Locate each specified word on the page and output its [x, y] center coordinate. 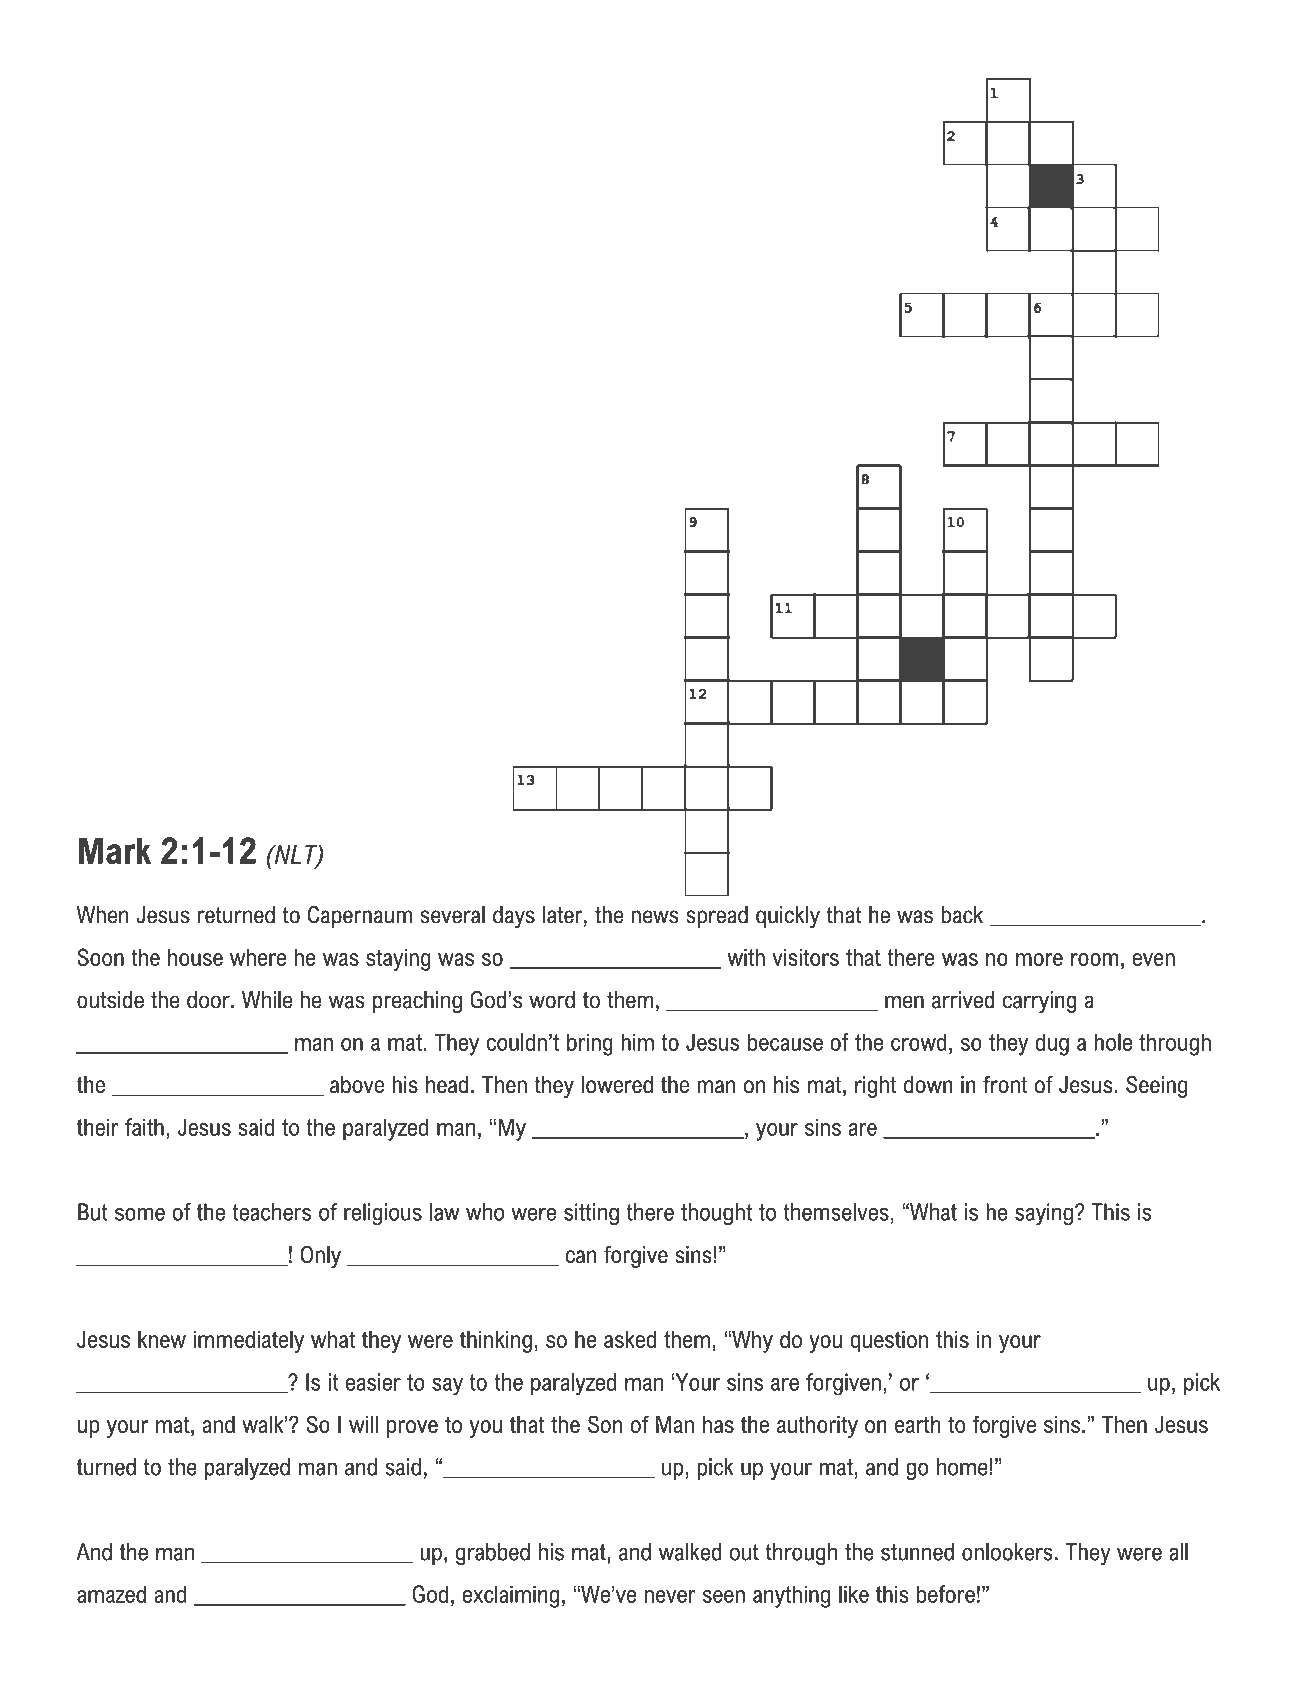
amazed [111, 1594]
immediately [248, 1341]
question [889, 1342]
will [363, 1424]
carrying [1039, 1002]
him [637, 1042]
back [962, 915]
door [209, 1000]
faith [144, 1127]
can [581, 1257]
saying [1044, 1214]
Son [605, 1424]
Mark [115, 850]
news [655, 917]
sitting [591, 1214]
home [962, 1467]
